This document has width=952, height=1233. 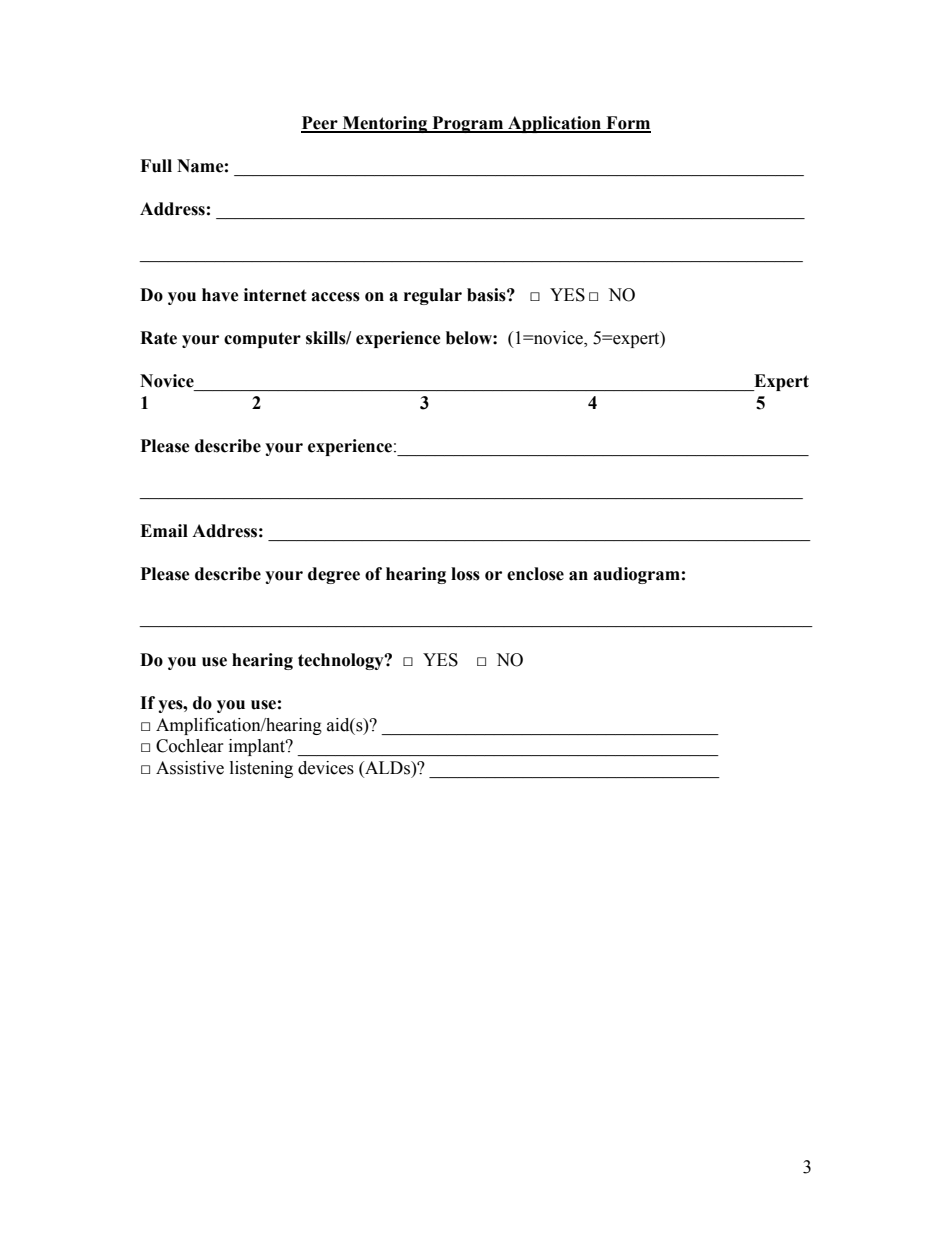 I want to click on enclose, so click(x=535, y=574).
